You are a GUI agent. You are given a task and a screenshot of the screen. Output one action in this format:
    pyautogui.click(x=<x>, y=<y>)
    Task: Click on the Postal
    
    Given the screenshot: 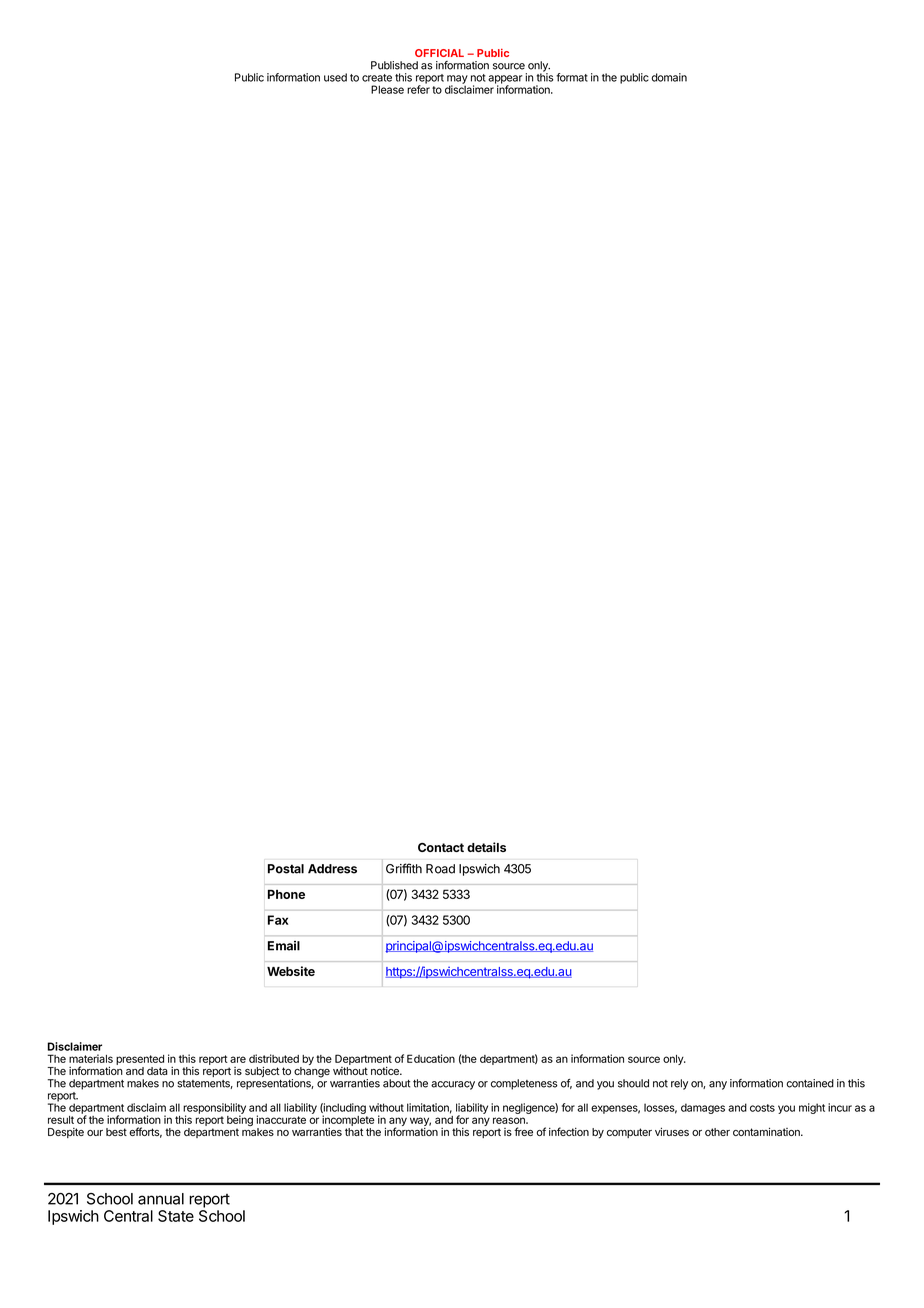 What is the action you would take?
    pyautogui.click(x=286, y=869)
